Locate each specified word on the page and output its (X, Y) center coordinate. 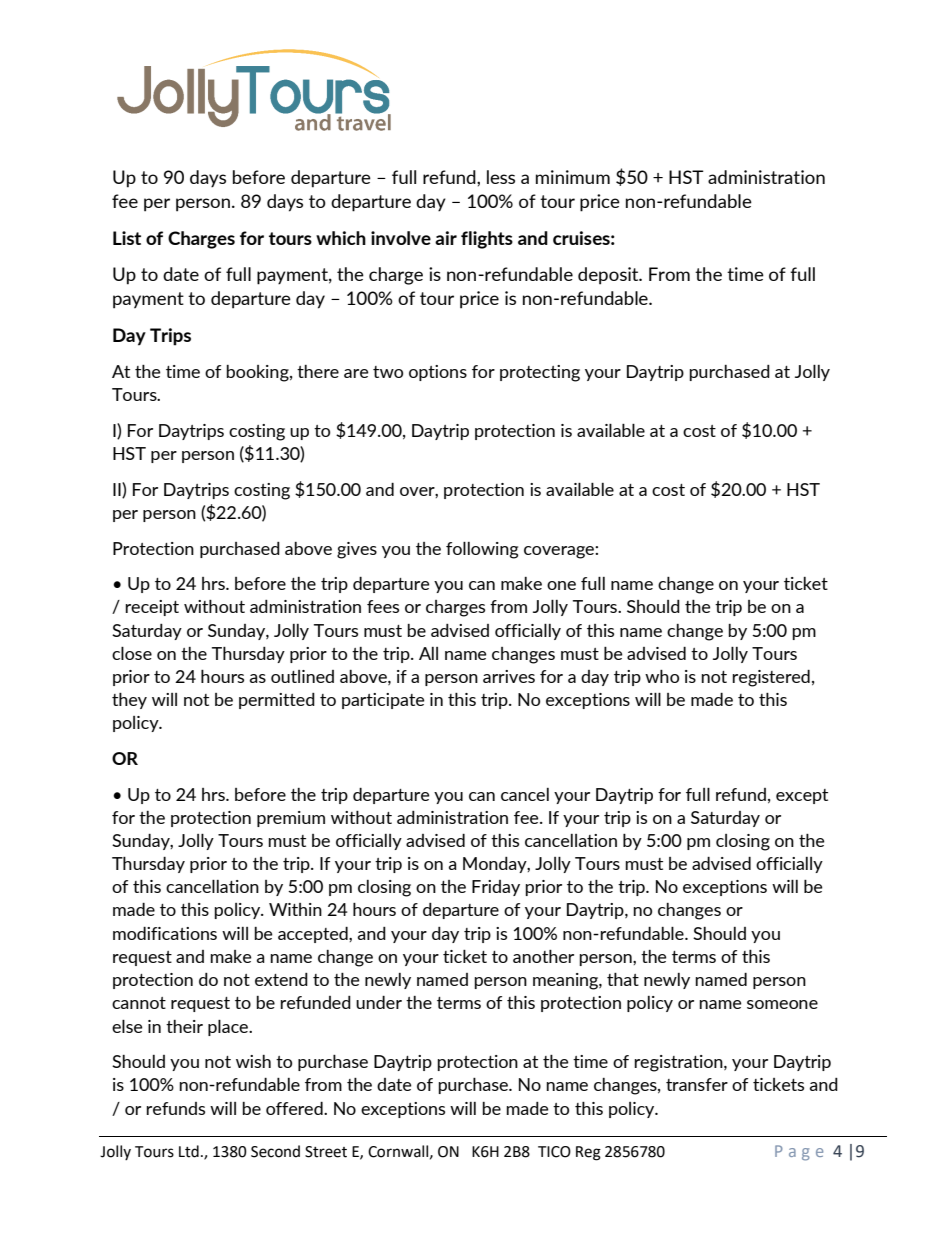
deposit (609, 276)
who (662, 676)
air (446, 238)
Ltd (189, 1151)
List (127, 238)
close (132, 653)
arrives (509, 676)
